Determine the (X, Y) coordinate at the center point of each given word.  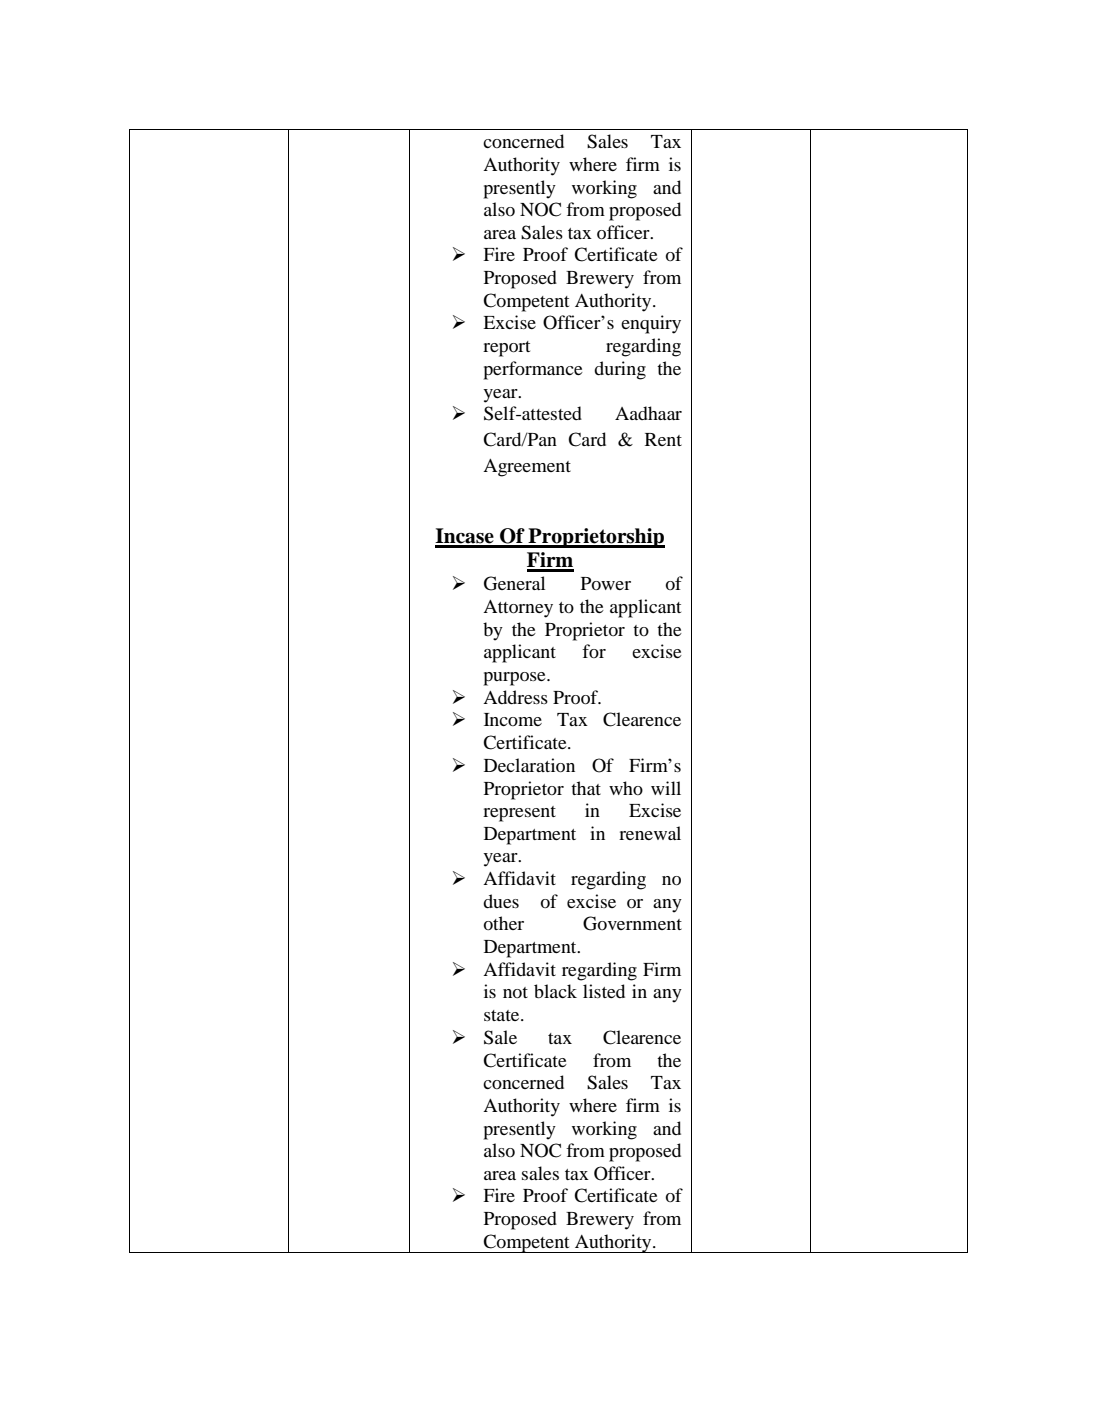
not (515, 992)
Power (606, 583)
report (506, 349)
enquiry (651, 324)
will (666, 788)
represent (519, 814)
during (620, 370)
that (586, 788)
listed (604, 991)
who (626, 788)
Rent (663, 439)
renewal (650, 833)
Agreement (527, 468)
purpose (515, 679)
